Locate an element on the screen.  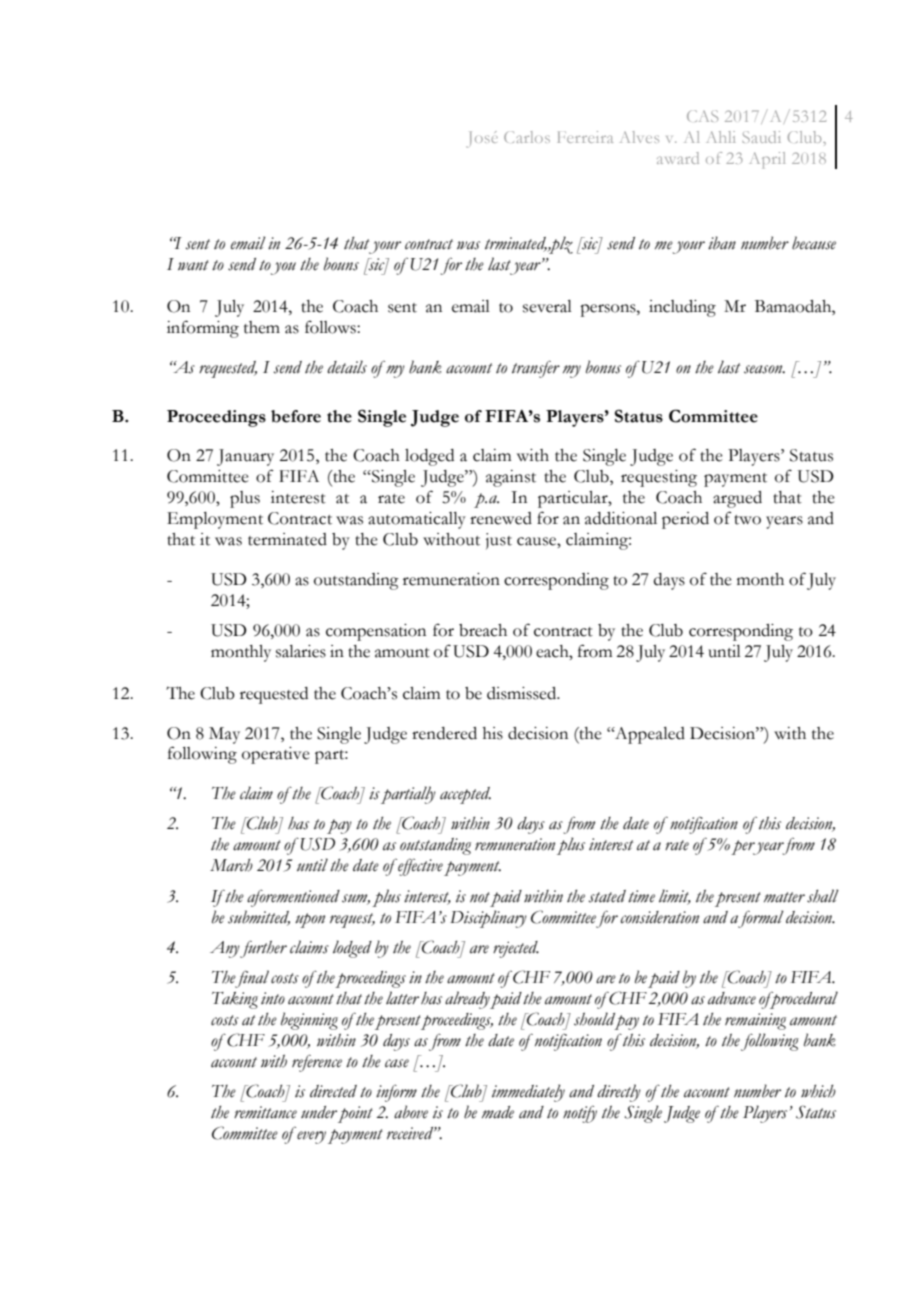
April is located at coordinates (767, 160).
